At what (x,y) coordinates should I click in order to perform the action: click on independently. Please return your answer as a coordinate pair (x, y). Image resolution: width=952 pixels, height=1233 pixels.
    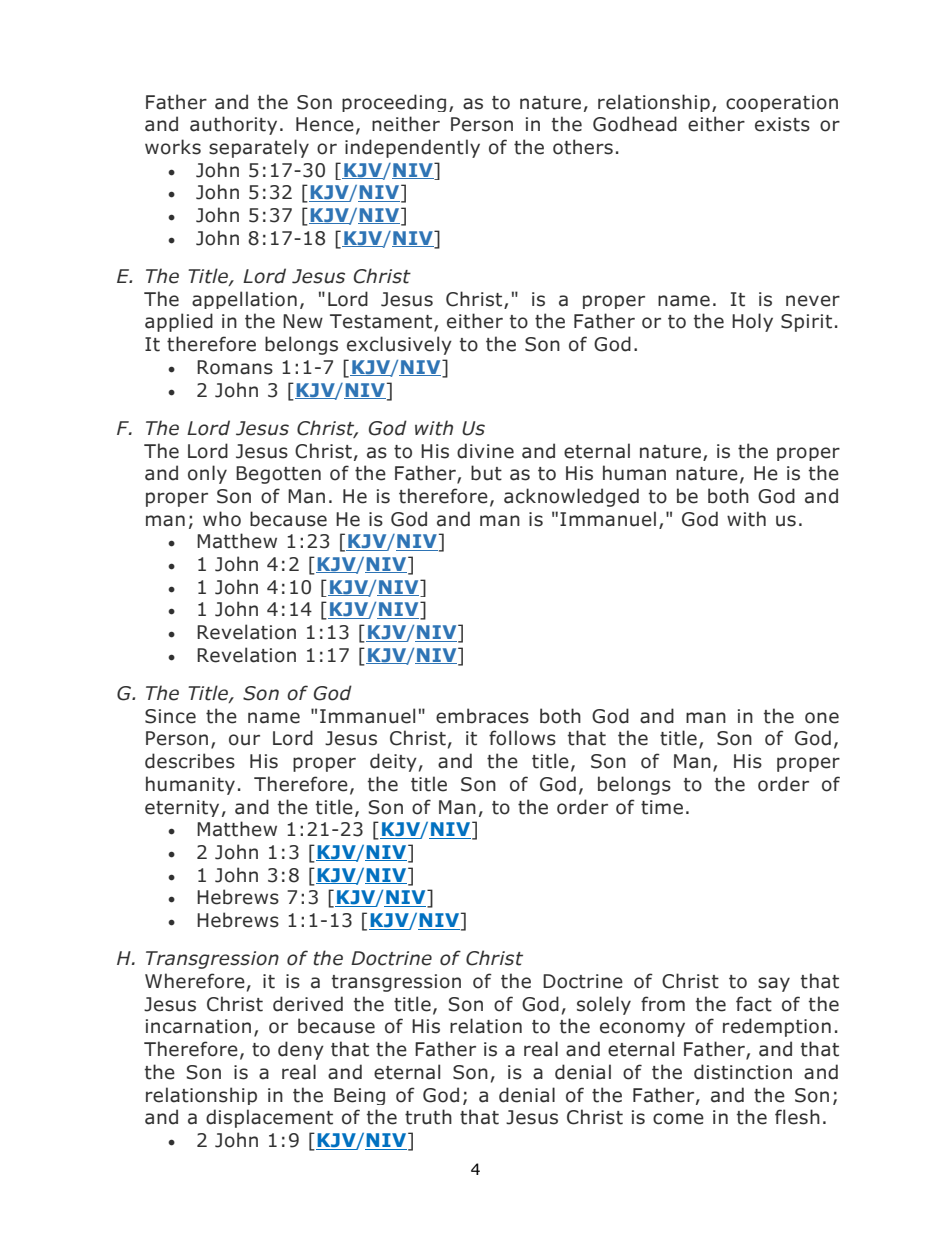
    Looking at the image, I should click on (412, 148).
